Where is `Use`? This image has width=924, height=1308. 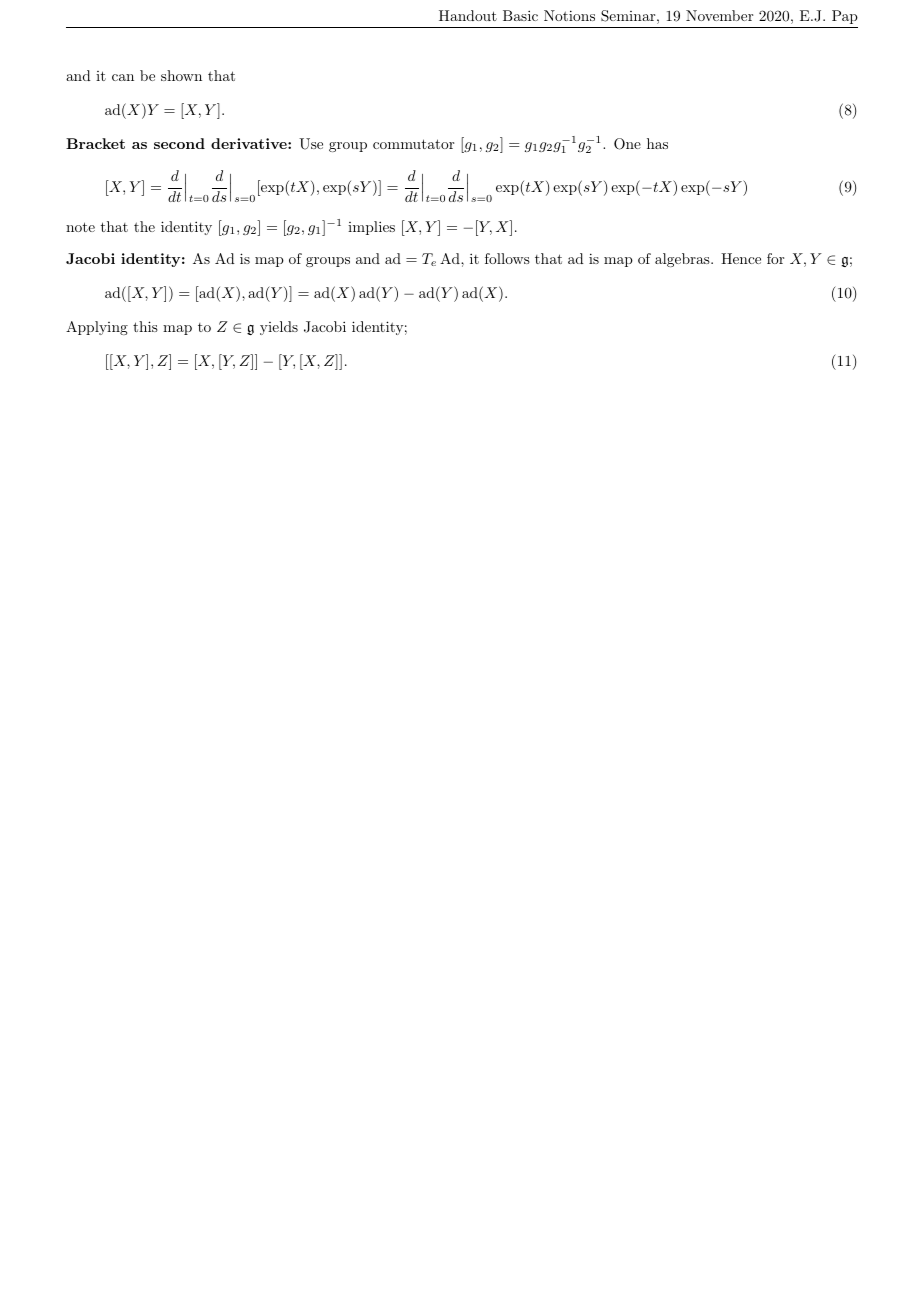
Use is located at coordinates (311, 144).
